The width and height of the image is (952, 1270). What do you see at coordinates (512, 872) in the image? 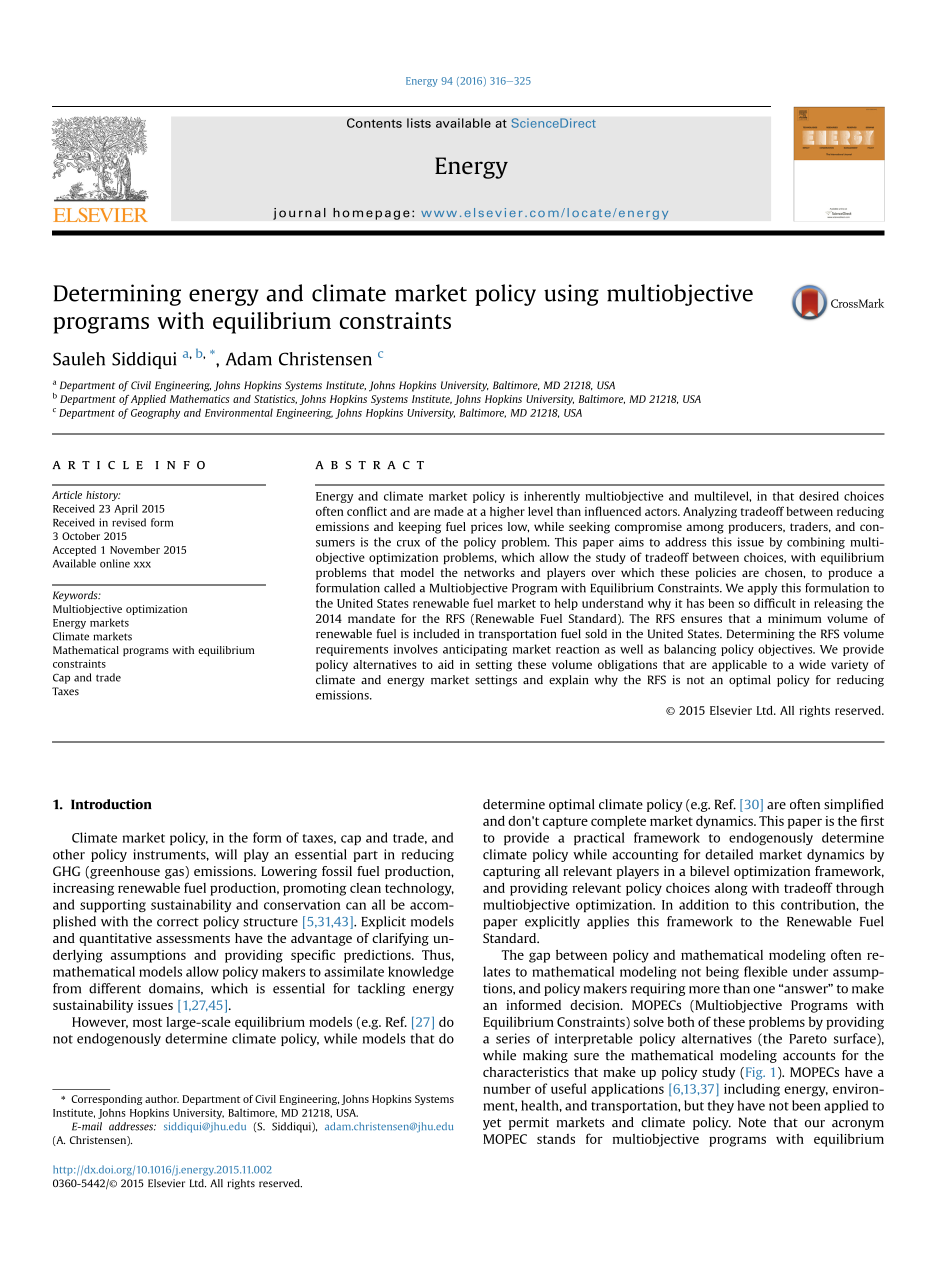
I see `capturing` at bounding box center [512, 872].
